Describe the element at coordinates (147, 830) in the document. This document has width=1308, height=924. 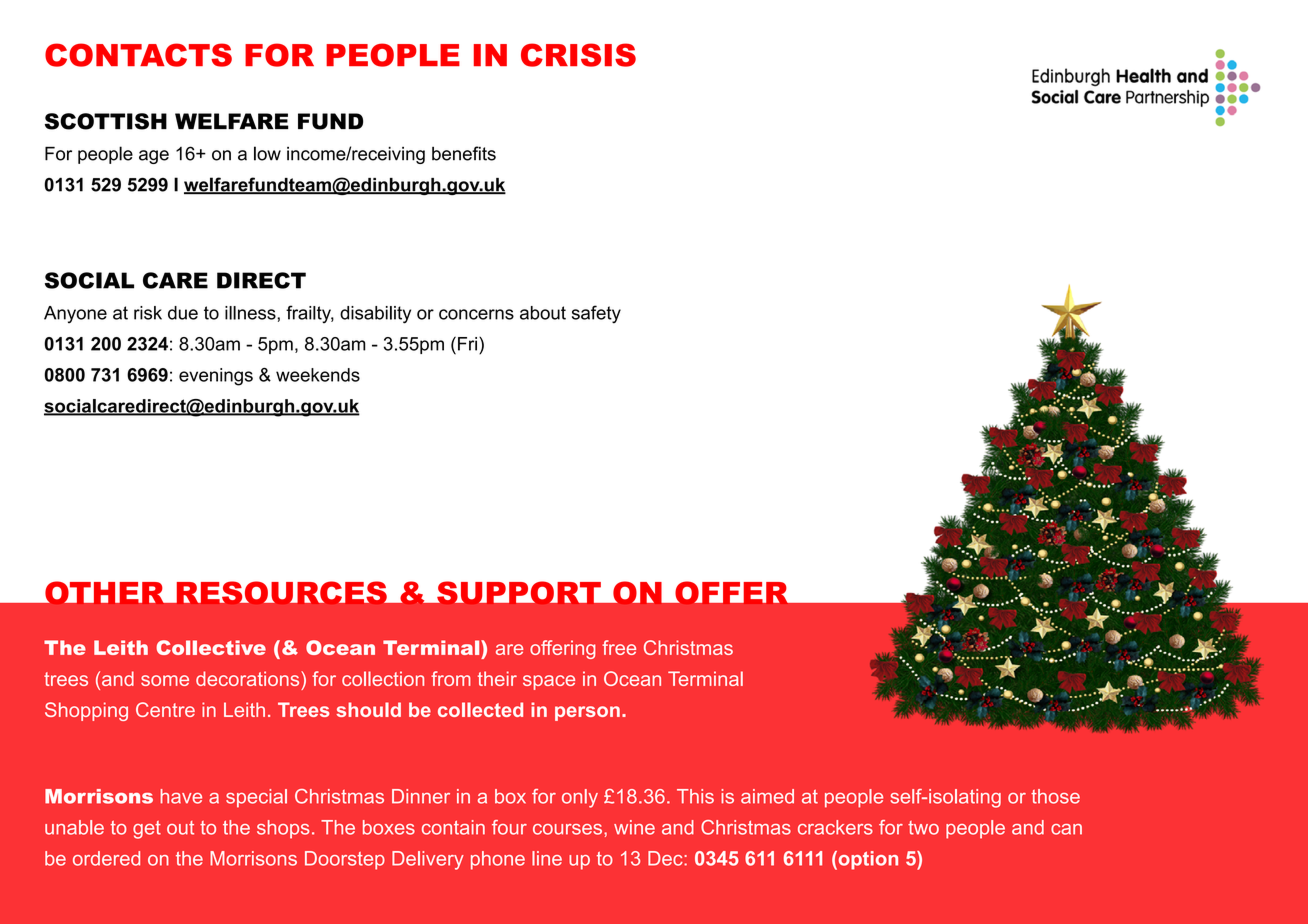
I see `get` at that location.
